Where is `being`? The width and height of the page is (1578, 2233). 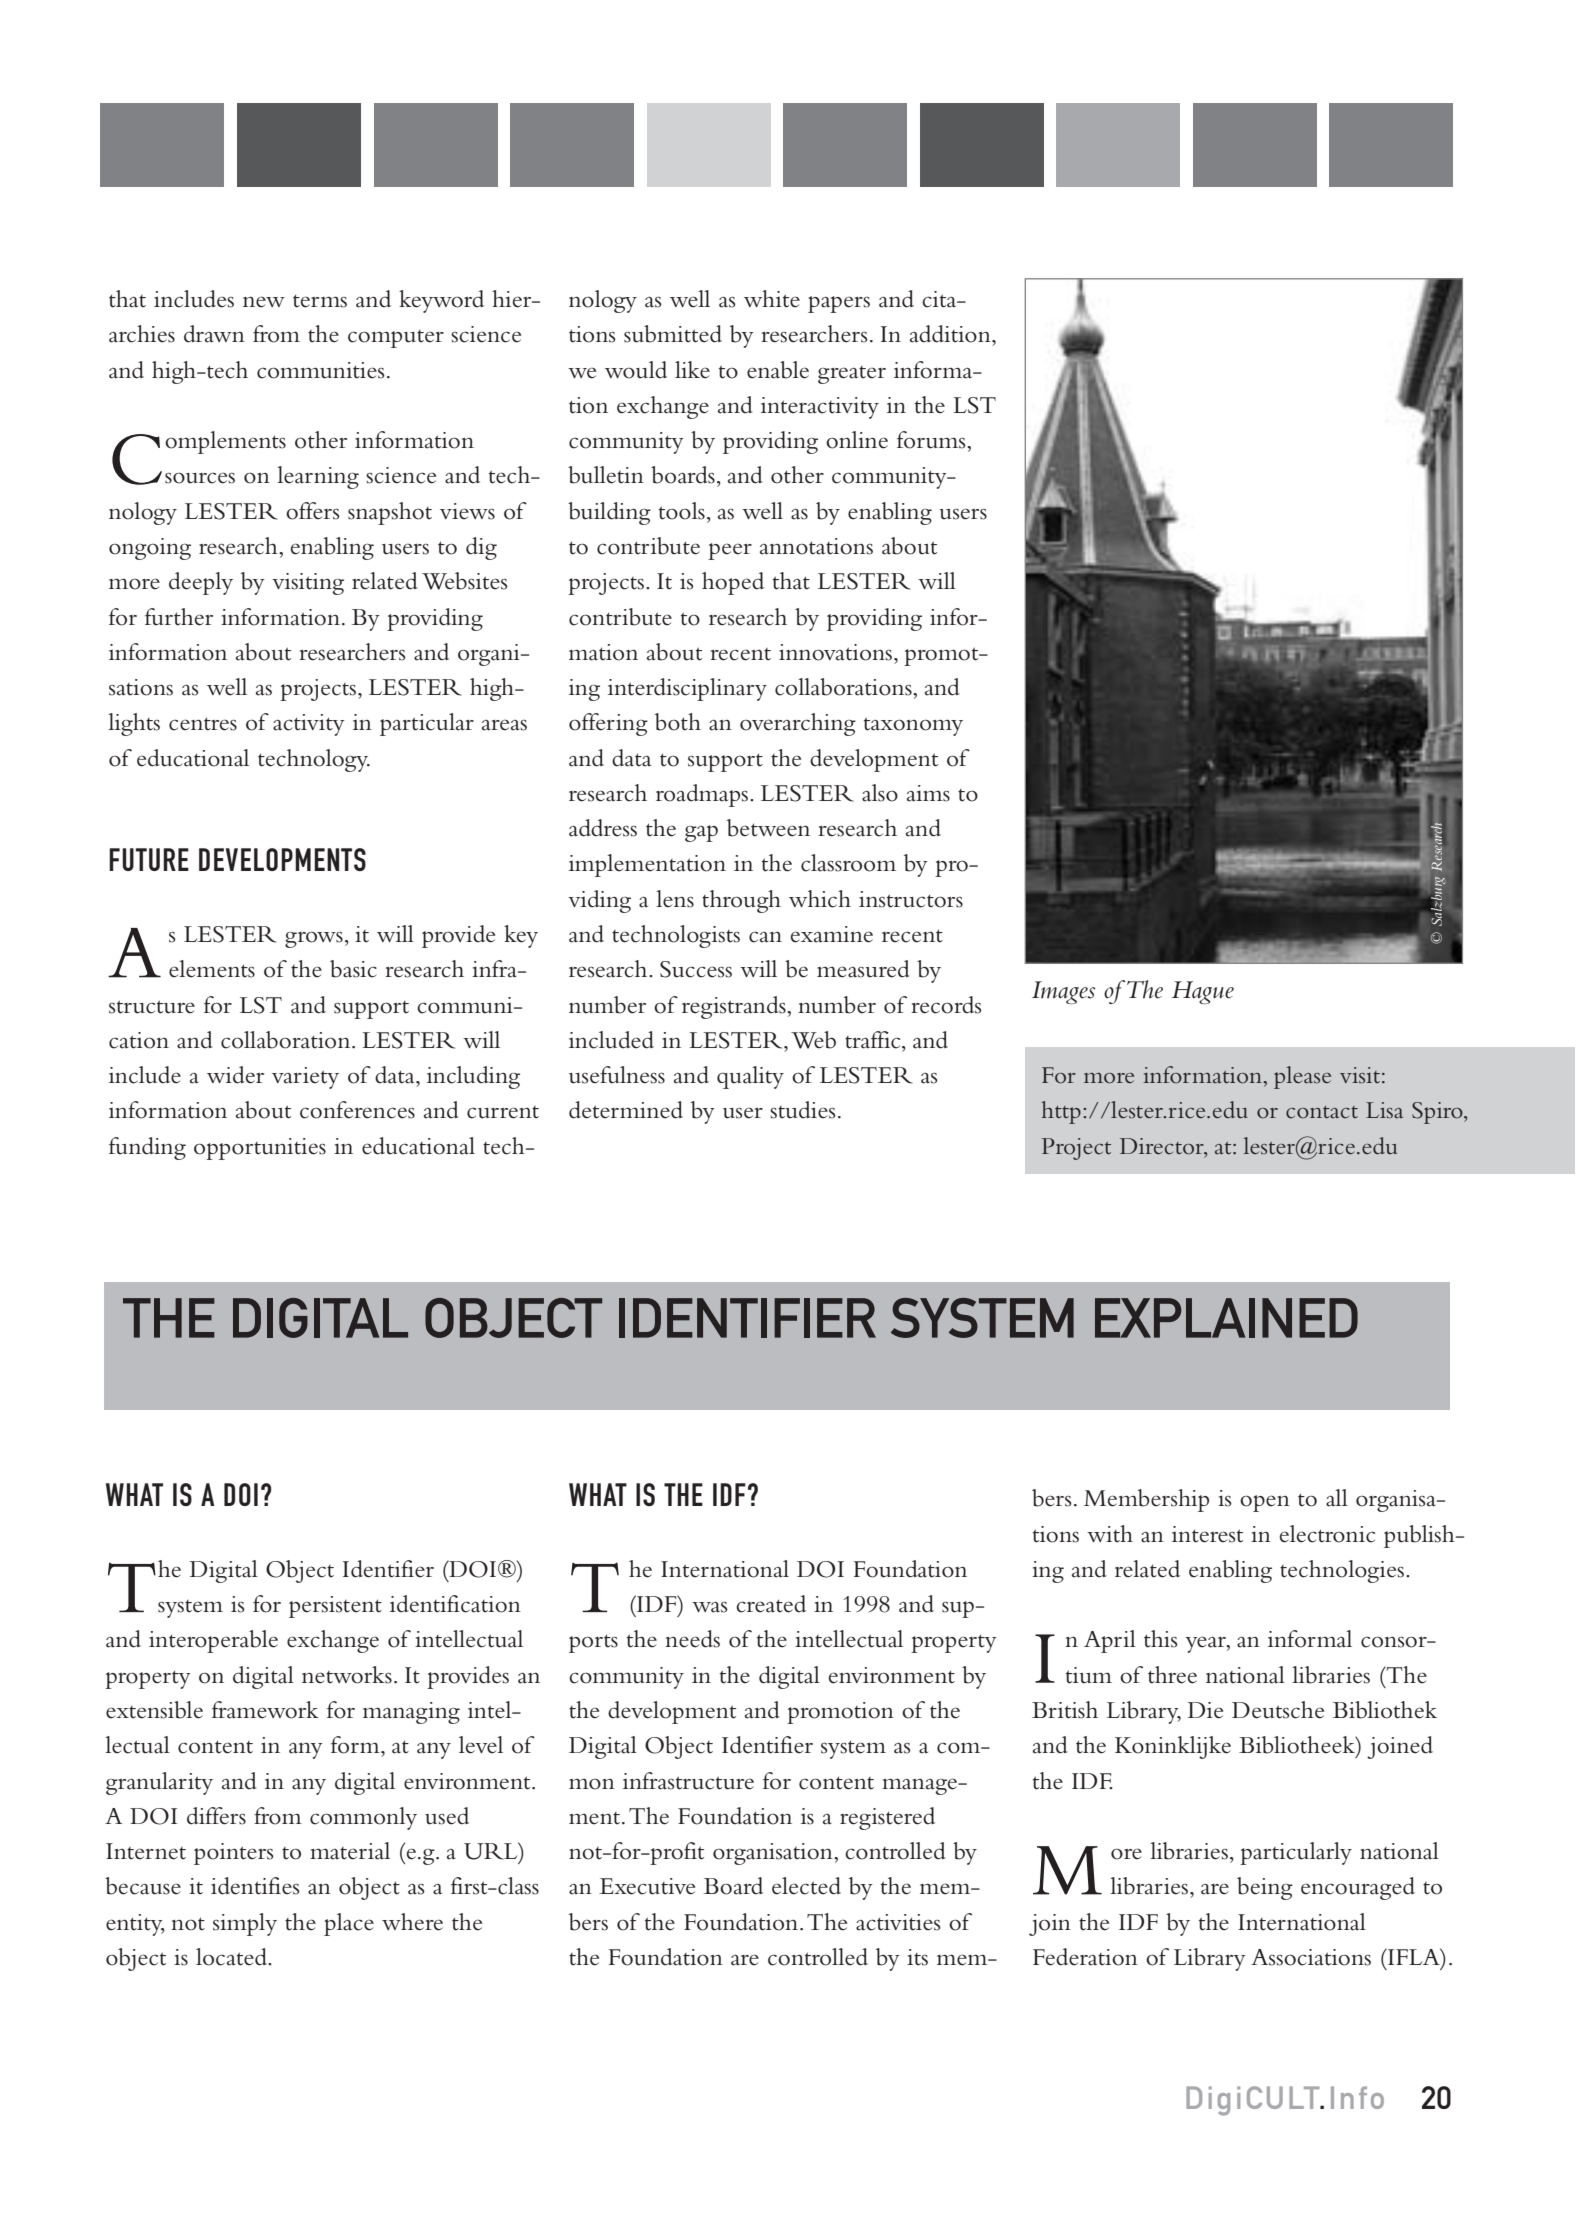
being is located at coordinates (1265, 1888).
